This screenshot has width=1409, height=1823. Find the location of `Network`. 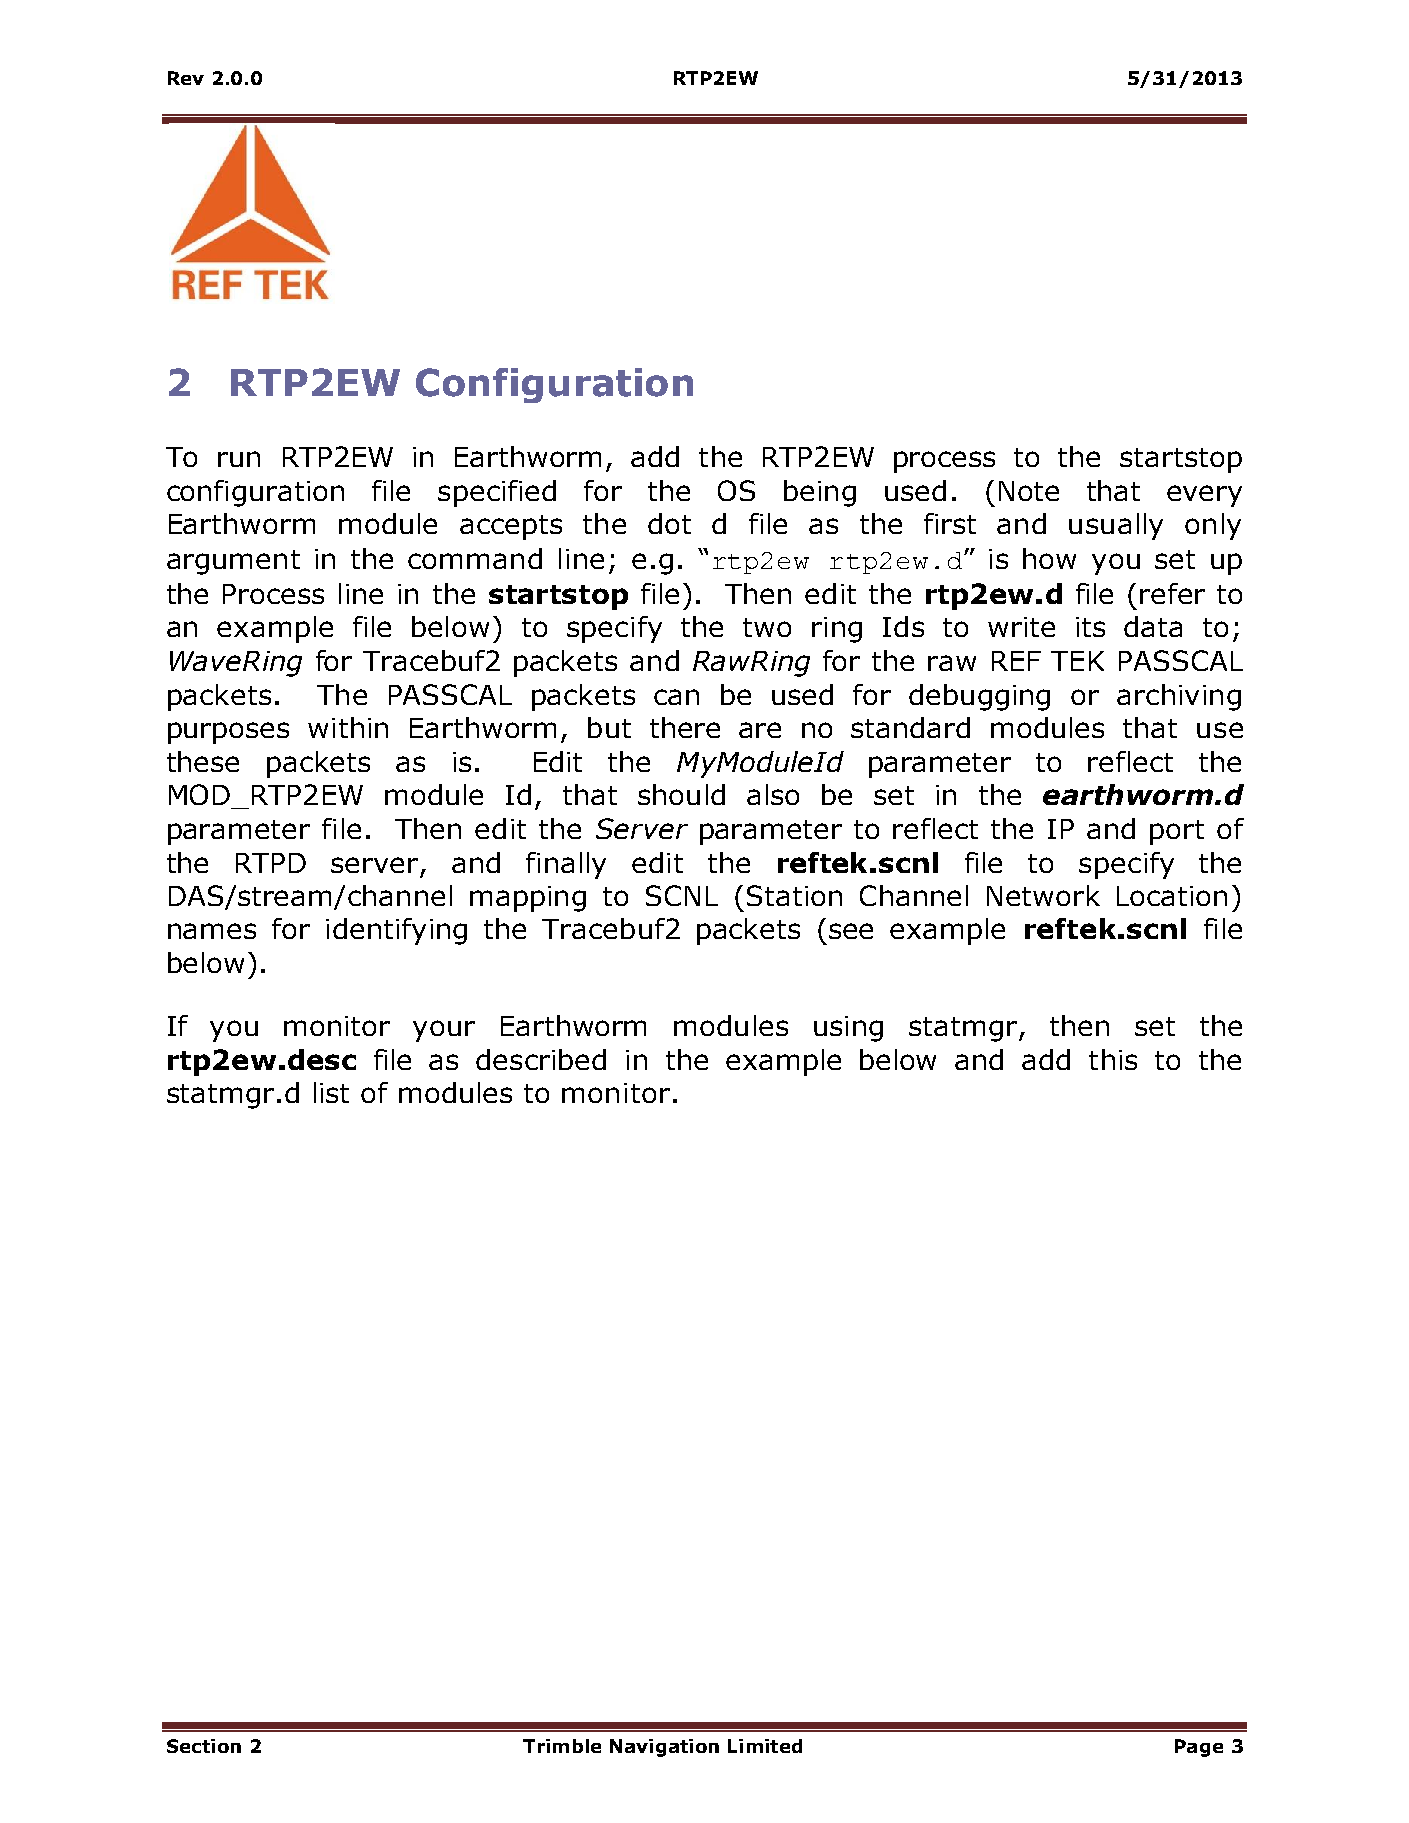

Network is located at coordinates (1043, 895).
